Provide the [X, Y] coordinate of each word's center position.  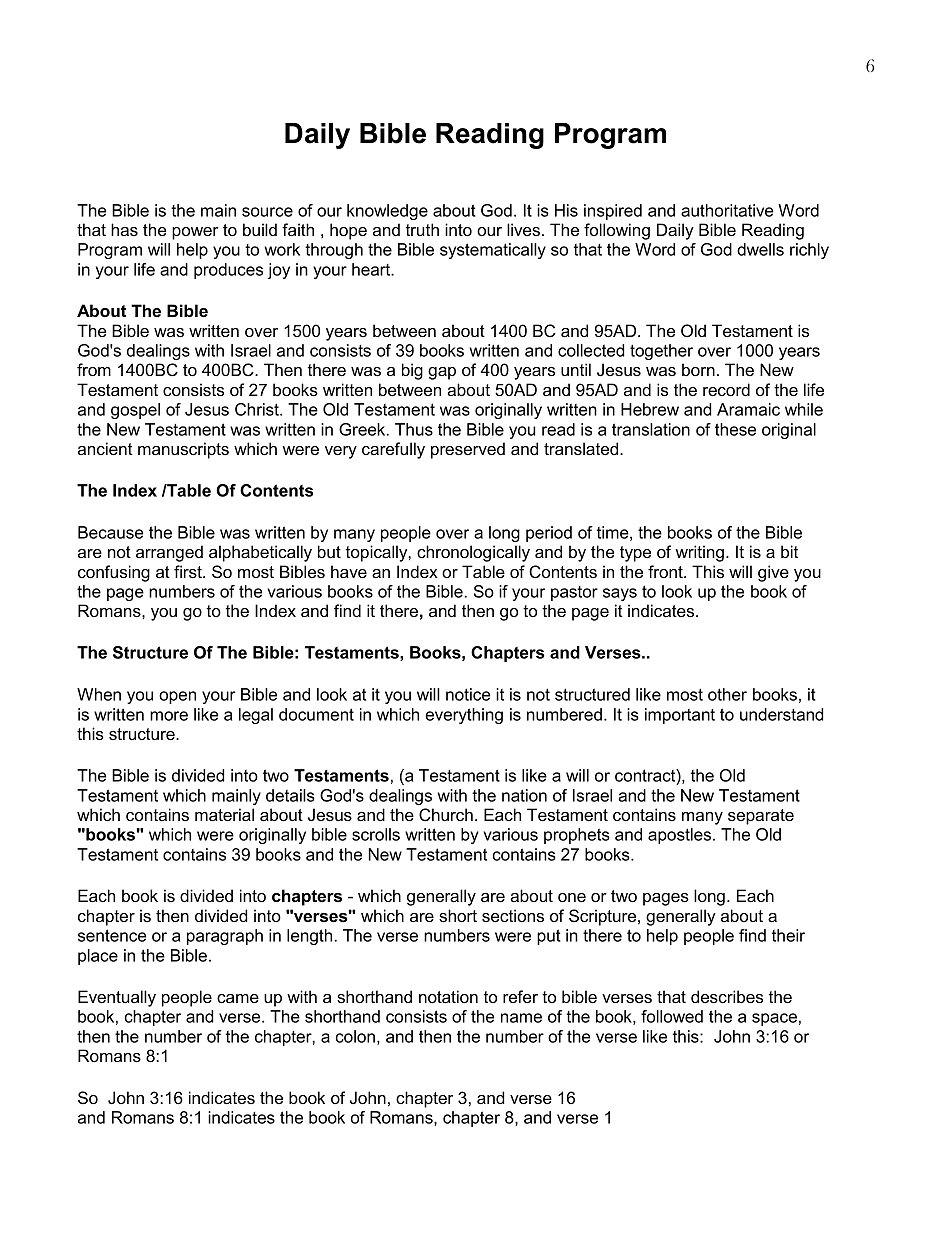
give [773, 573]
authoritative [727, 210]
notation [448, 996]
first [189, 571]
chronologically [473, 553]
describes [727, 996]
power [195, 233]
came [238, 998]
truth [422, 229]
